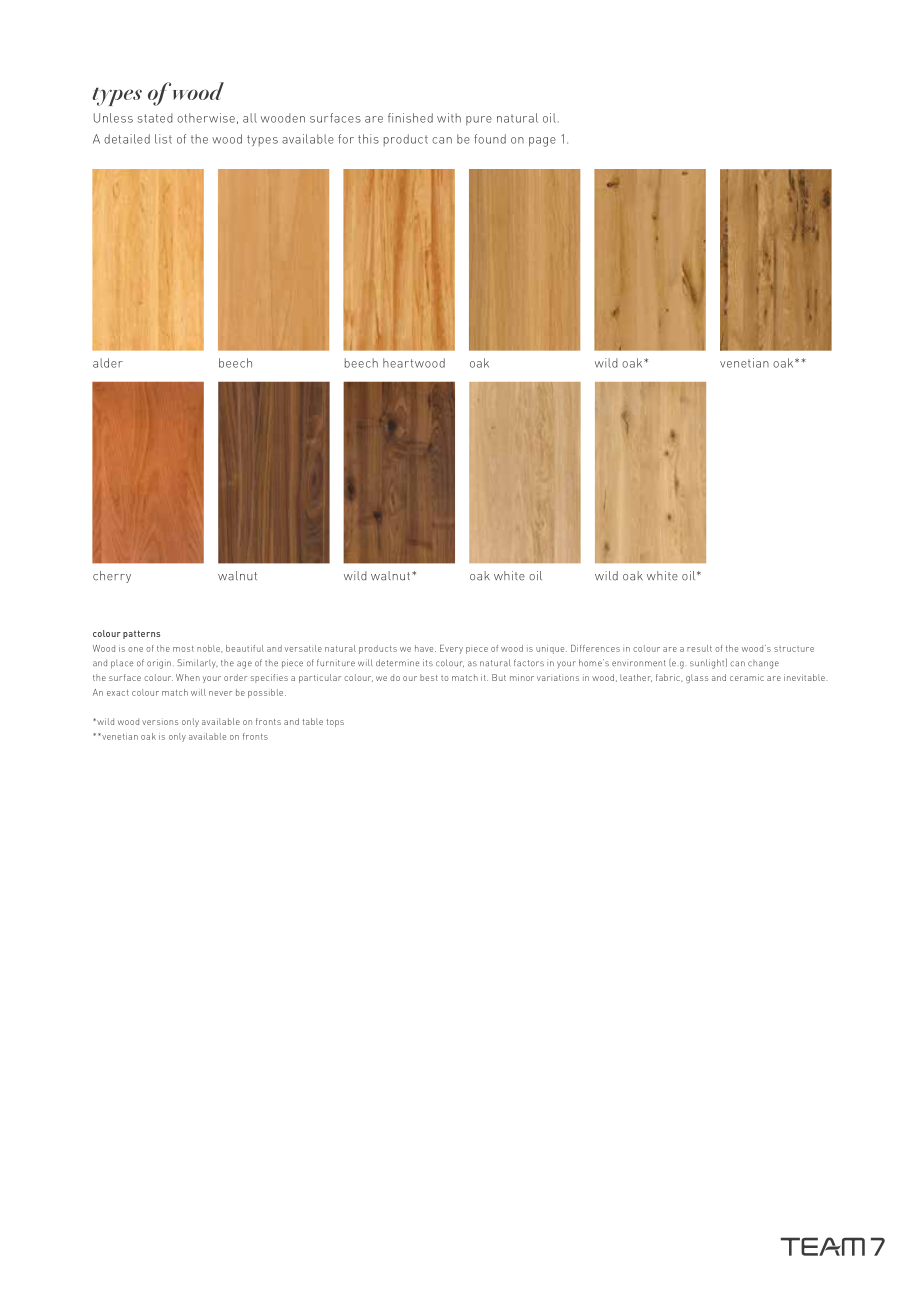  Describe the element at coordinates (141, 634) in the screenshot. I see `patterns` at that location.
